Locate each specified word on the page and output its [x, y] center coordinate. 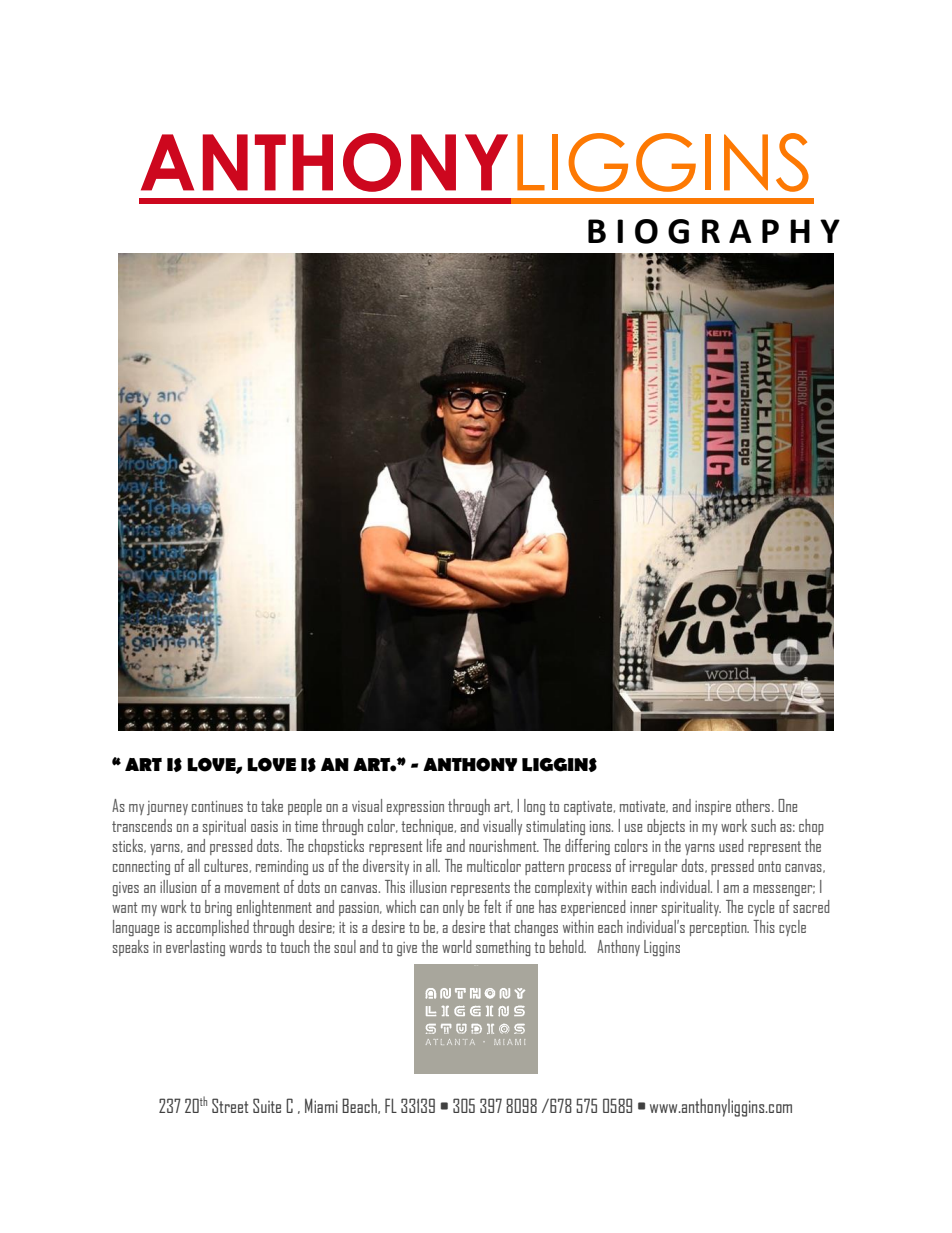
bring [218, 908]
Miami [321, 1105]
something [503, 948]
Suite [267, 1105]
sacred [811, 906]
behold [567, 946]
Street [230, 1105]
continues [217, 806]
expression [415, 808]
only [453, 908]
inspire [713, 808]
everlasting [195, 948]
